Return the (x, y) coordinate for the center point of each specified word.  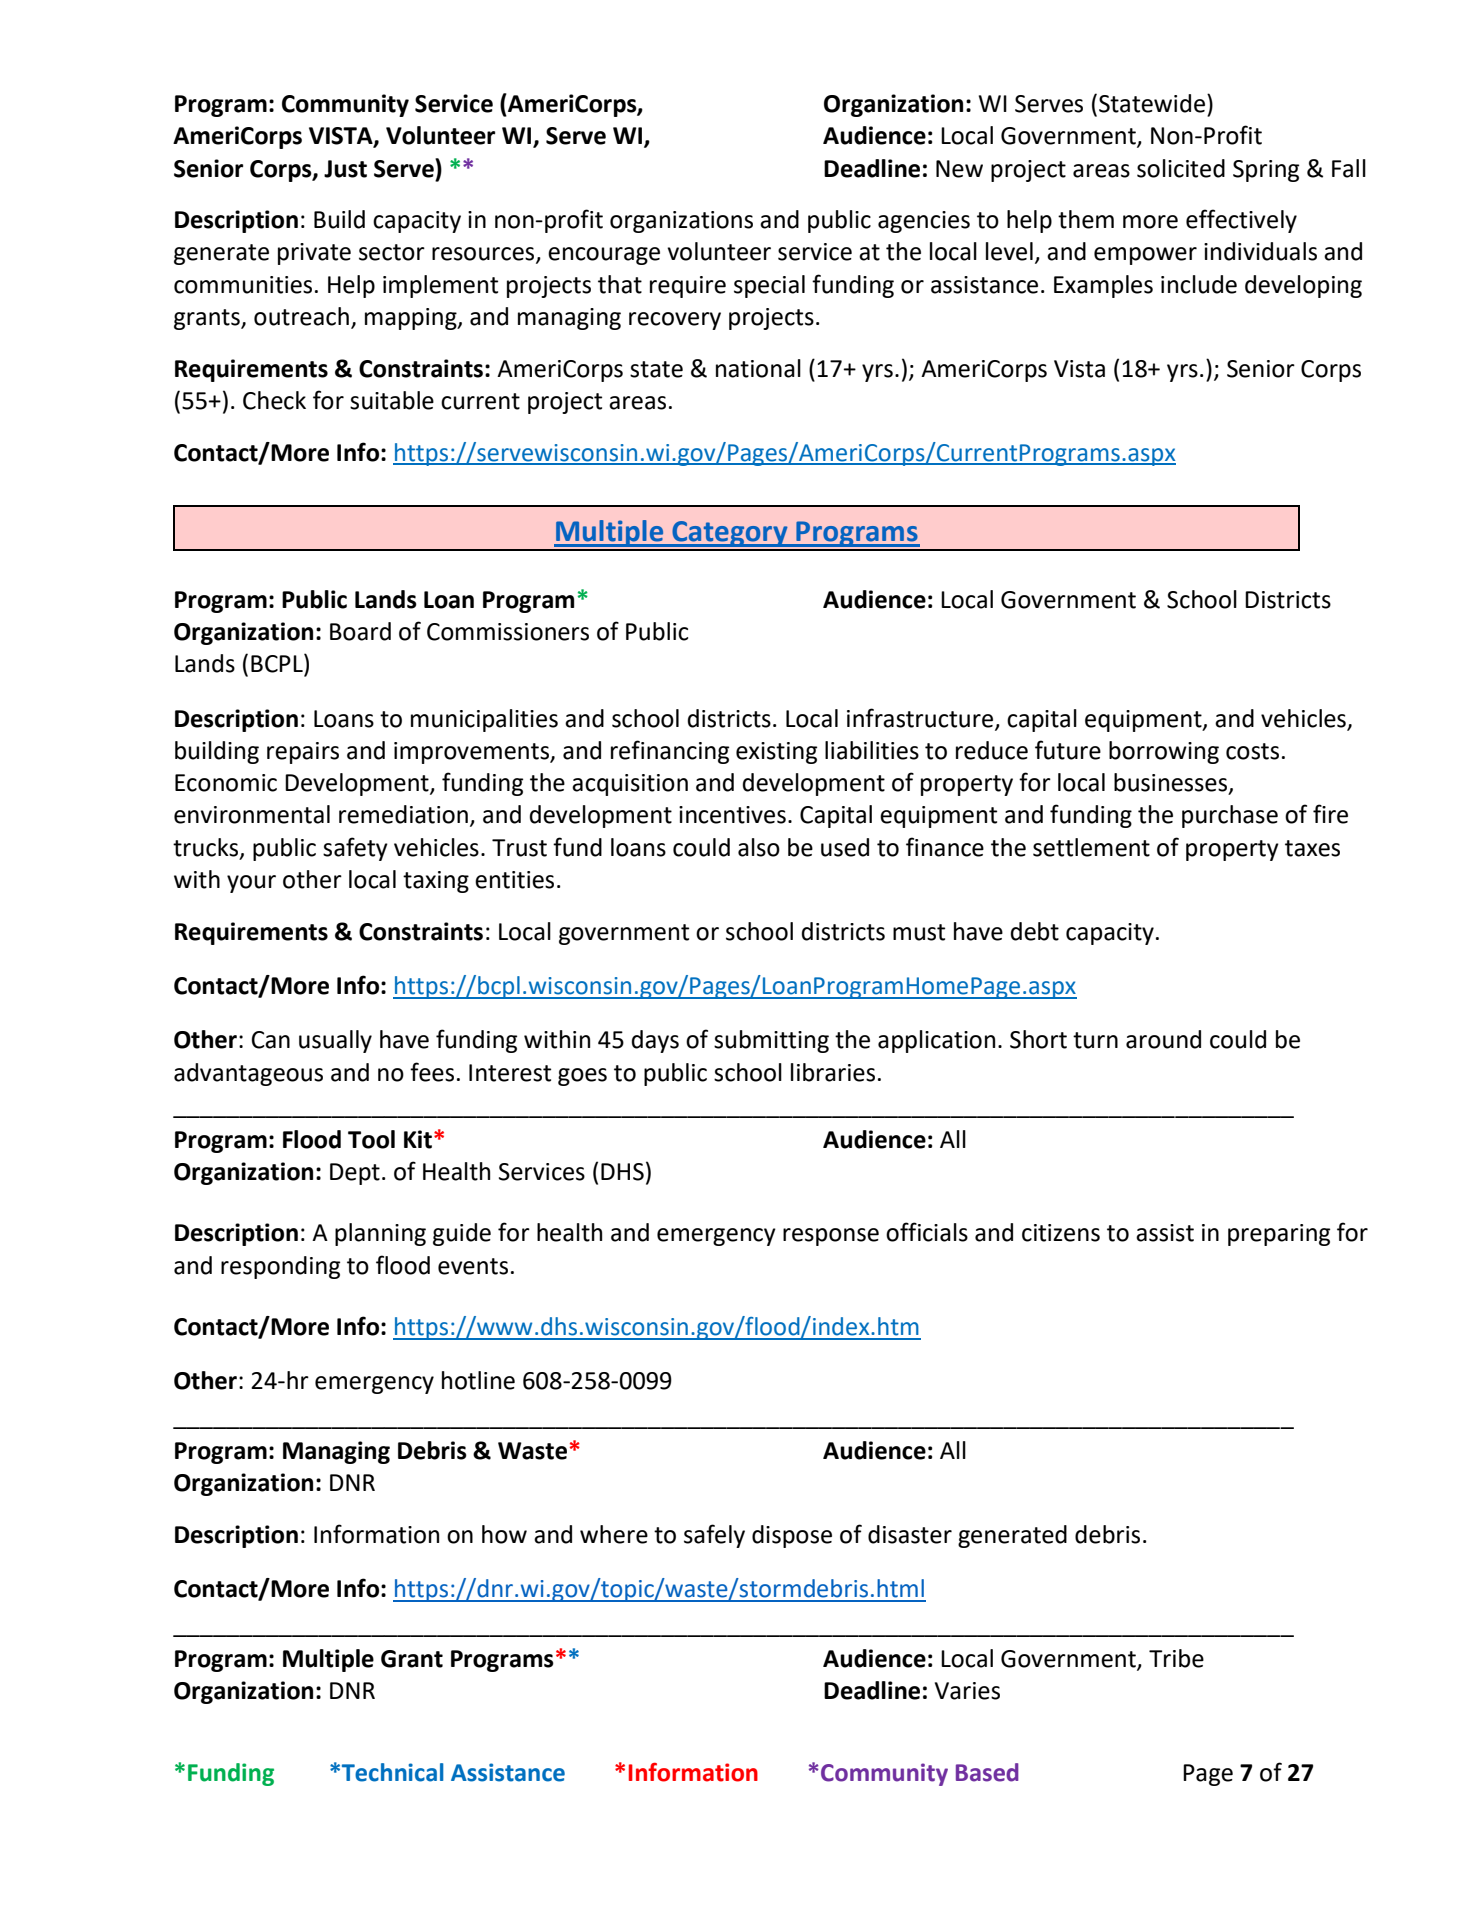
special (769, 286)
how (504, 1534)
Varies (967, 1691)
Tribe (1176, 1658)
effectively (1241, 221)
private (314, 254)
